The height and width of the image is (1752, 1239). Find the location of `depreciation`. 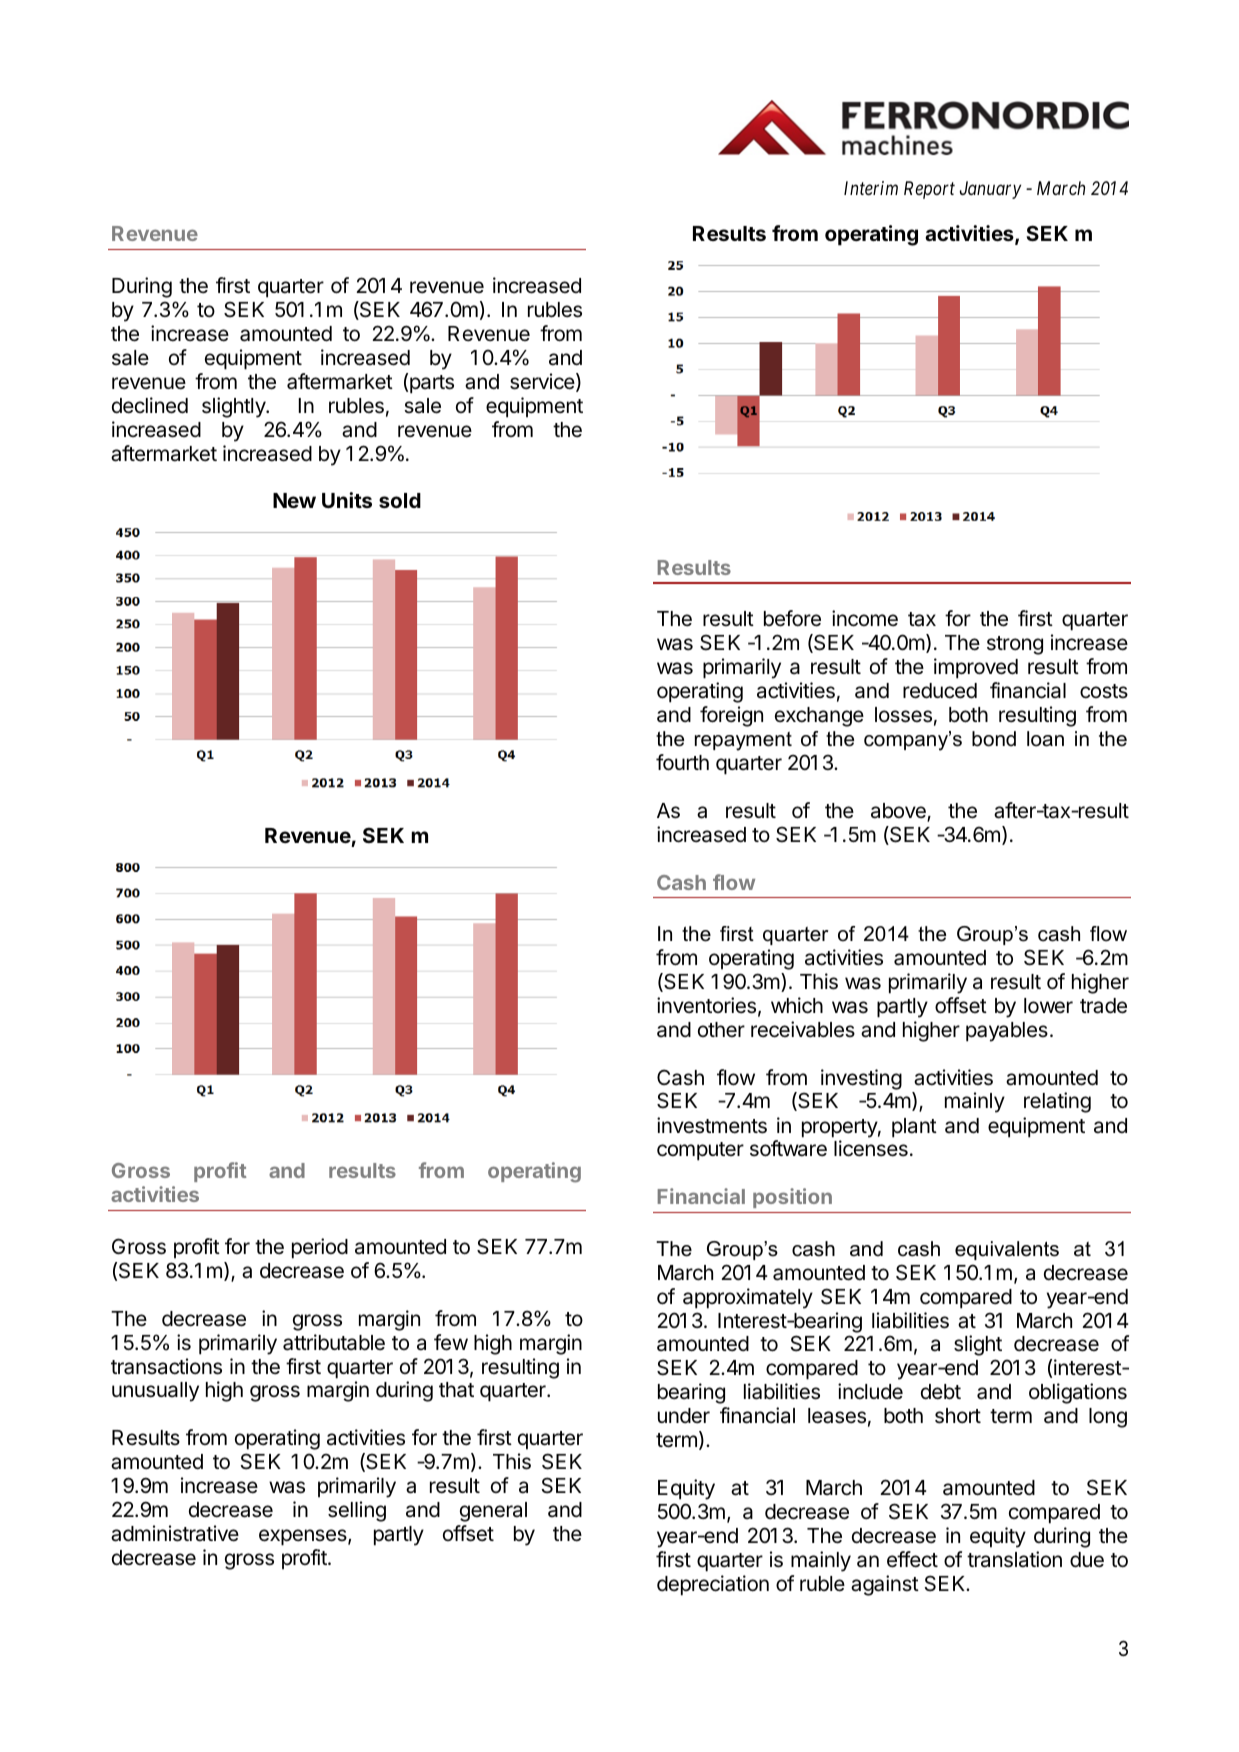

depreciation is located at coordinates (713, 1585).
